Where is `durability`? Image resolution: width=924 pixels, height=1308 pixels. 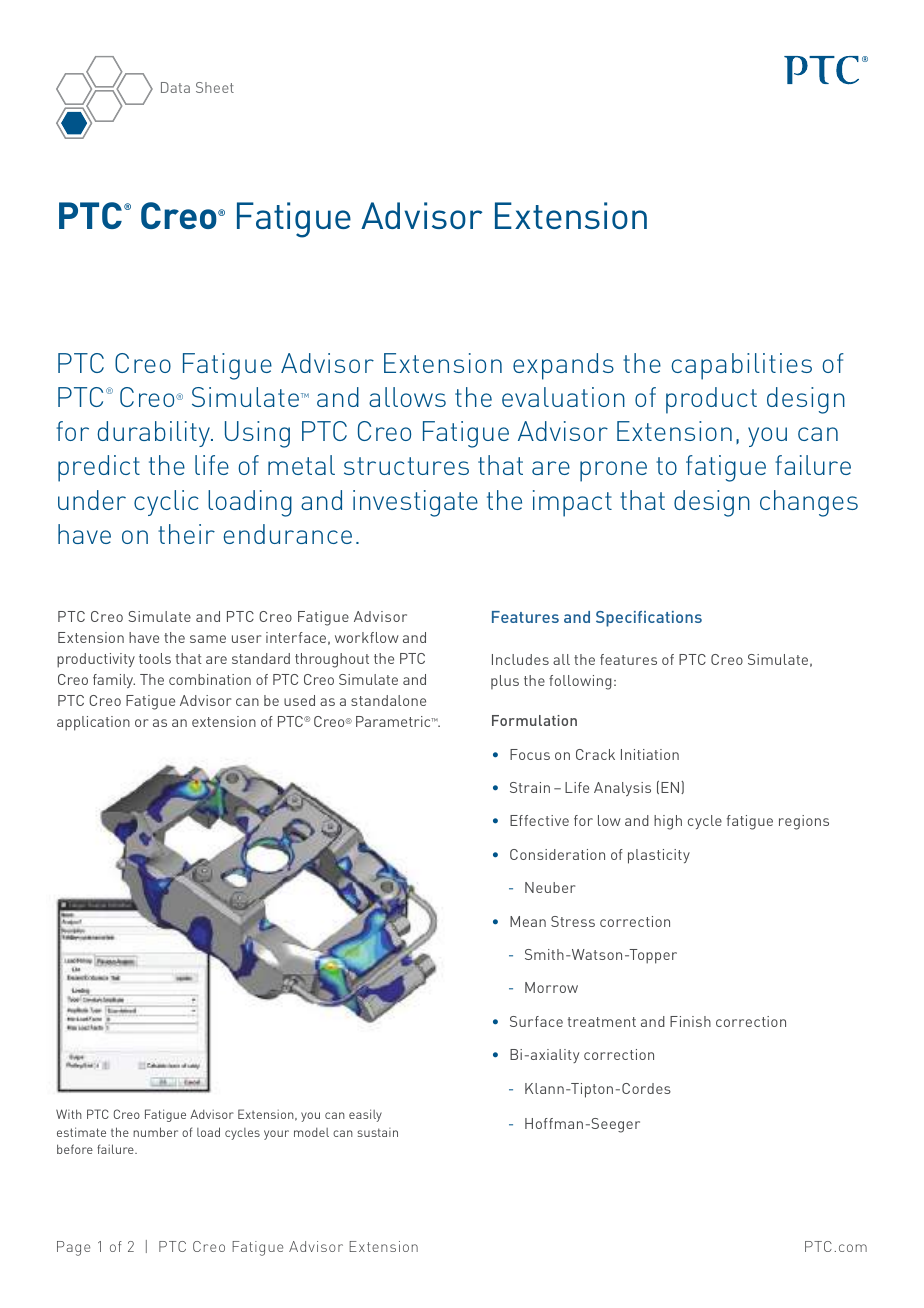 durability is located at coordinates (154, 434).
